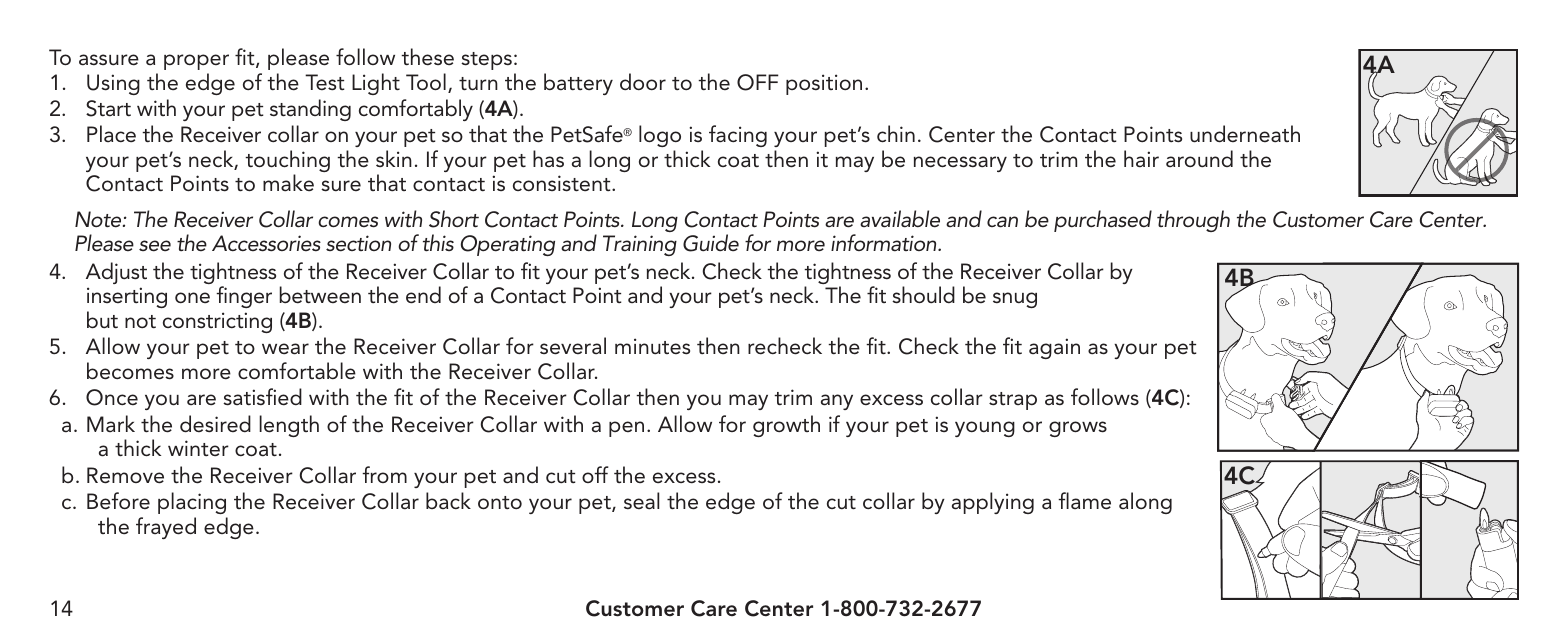 This screenshot has width=1568, height=637. I want to click on Guide, so click(711, 243).
